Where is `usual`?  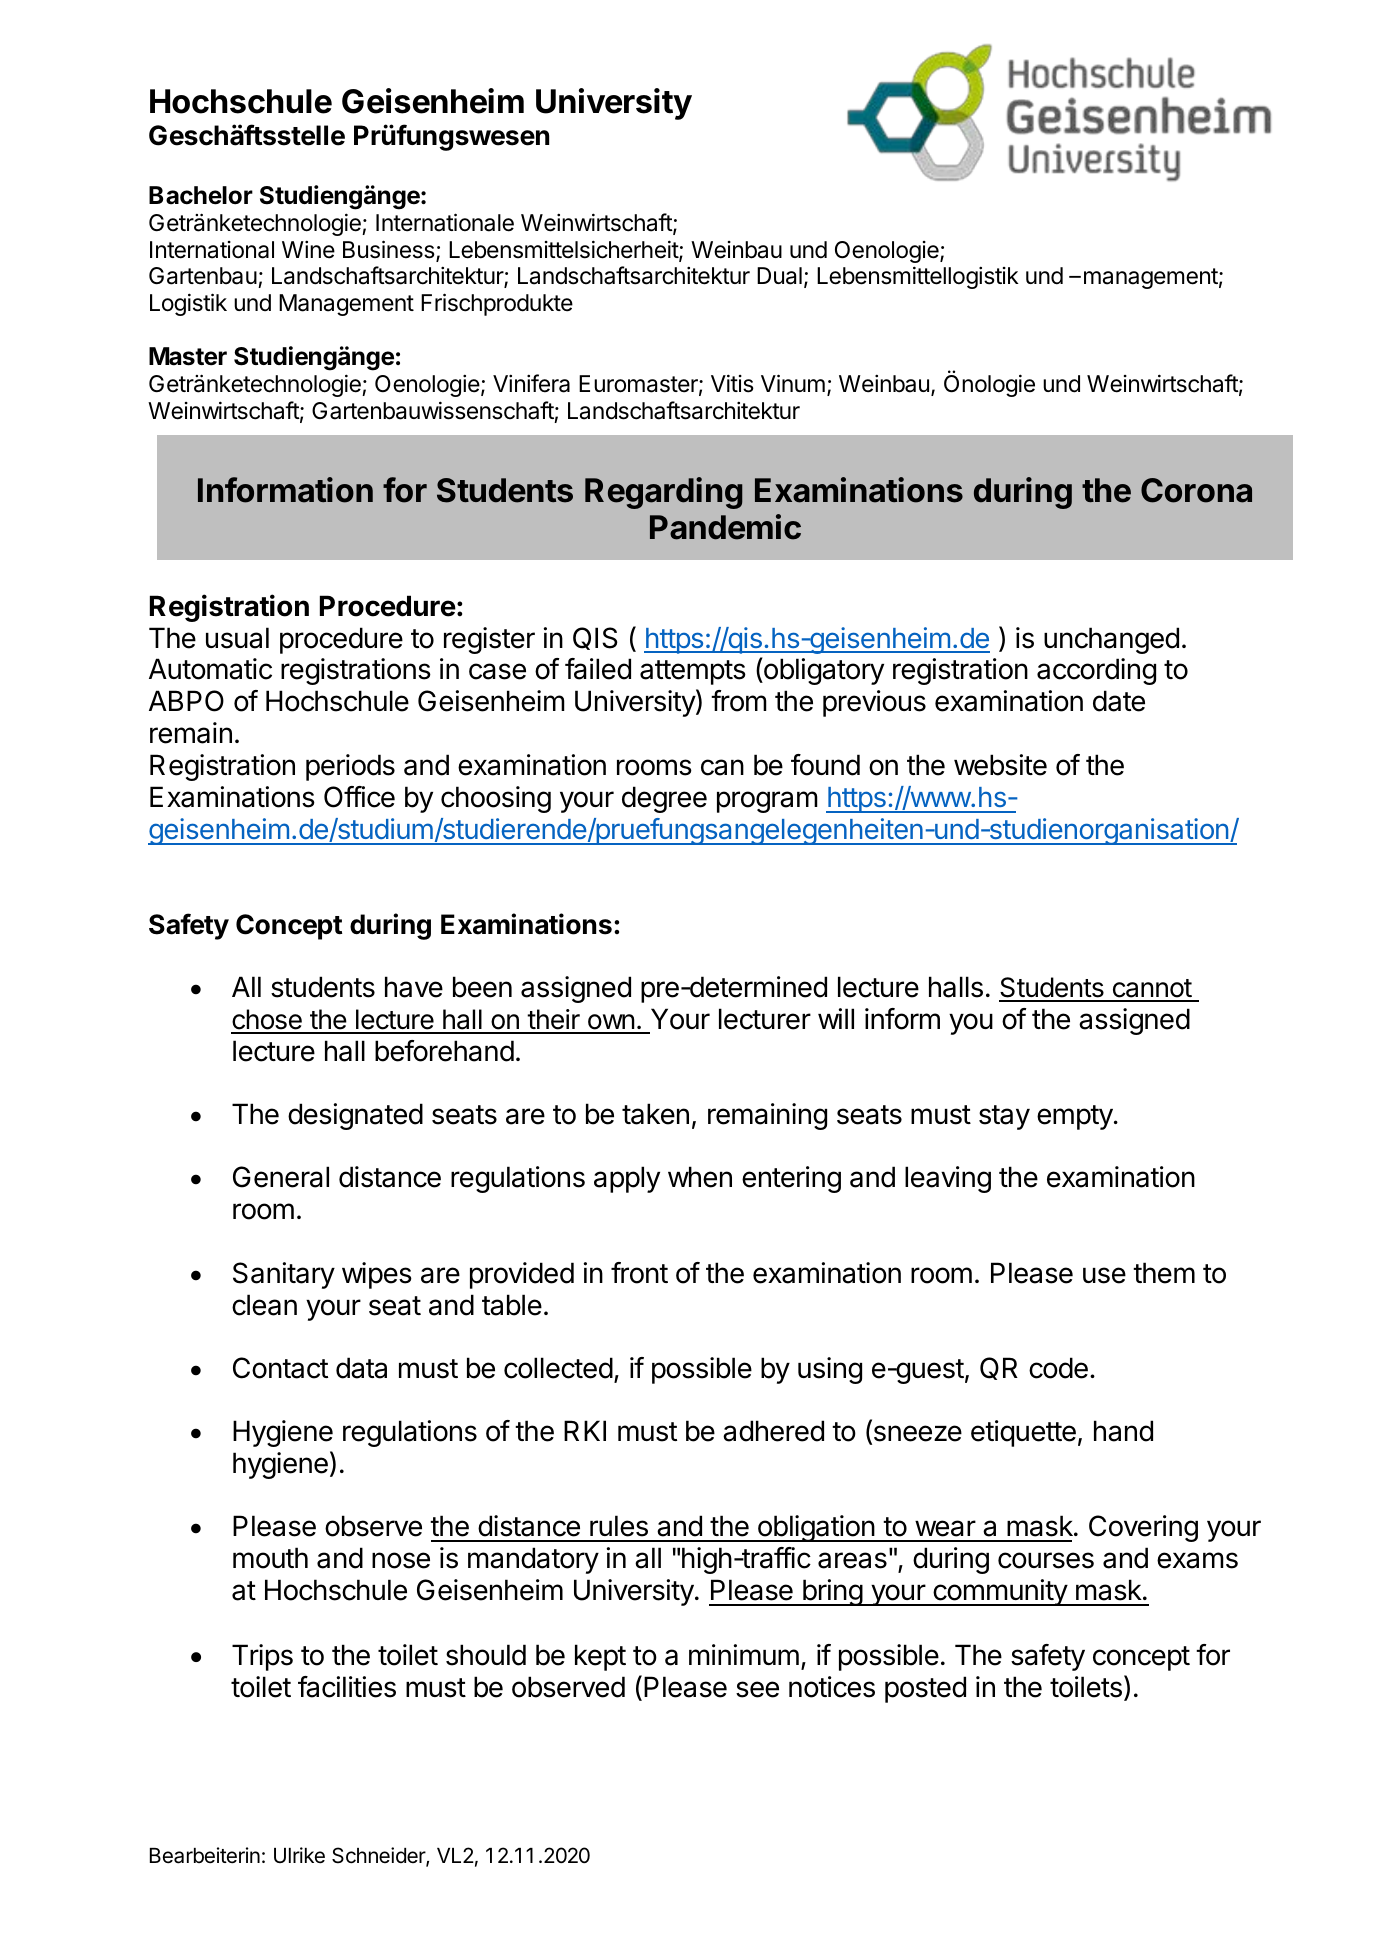
usual is located at coordinates (237, 638).
